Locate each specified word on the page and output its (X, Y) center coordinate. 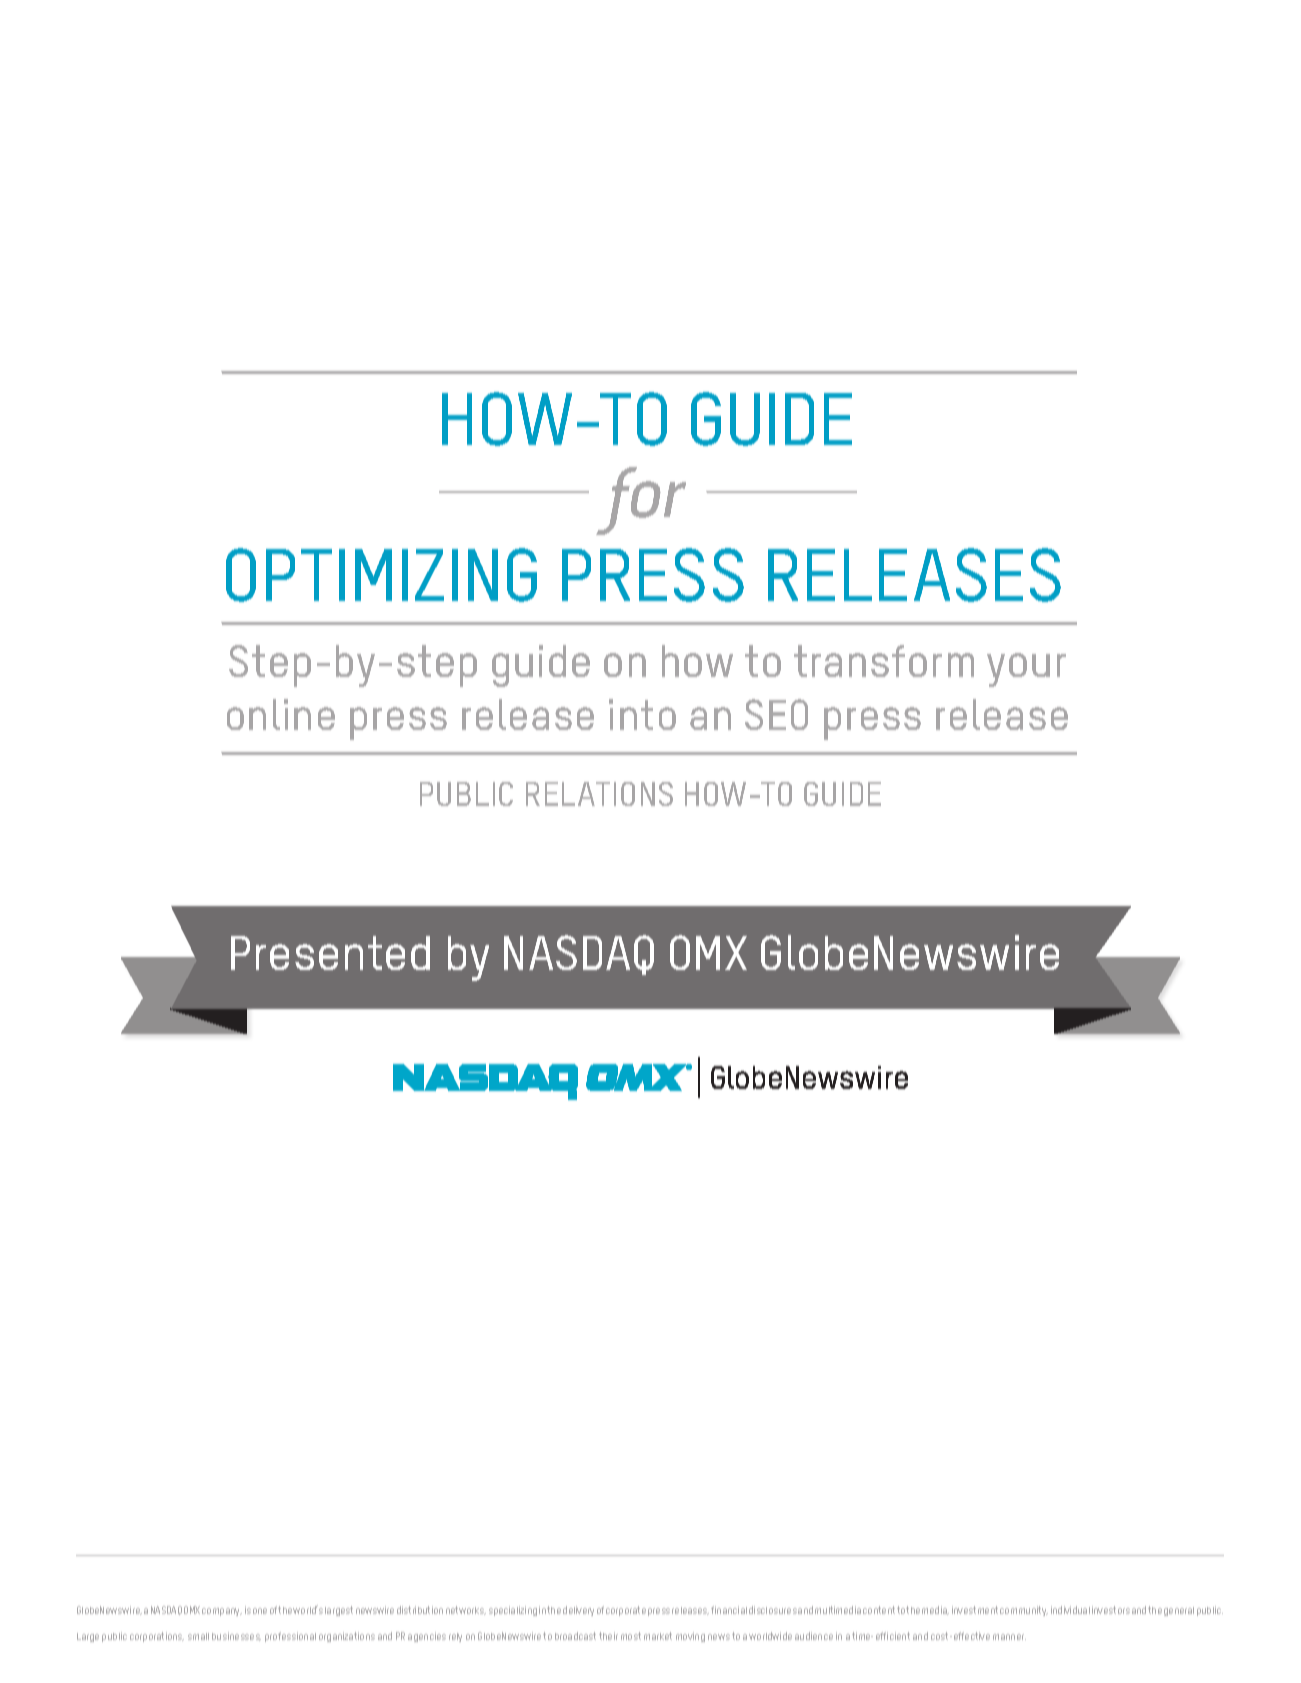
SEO (776, 714)
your (1026, 670)
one (260, 1611)
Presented (330, 953)
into (642, 714)
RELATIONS (599, 794)
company (222, 1612)
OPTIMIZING (381, 575)
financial (729, 1610)
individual (1070, 1610)
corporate (626, 1611)
